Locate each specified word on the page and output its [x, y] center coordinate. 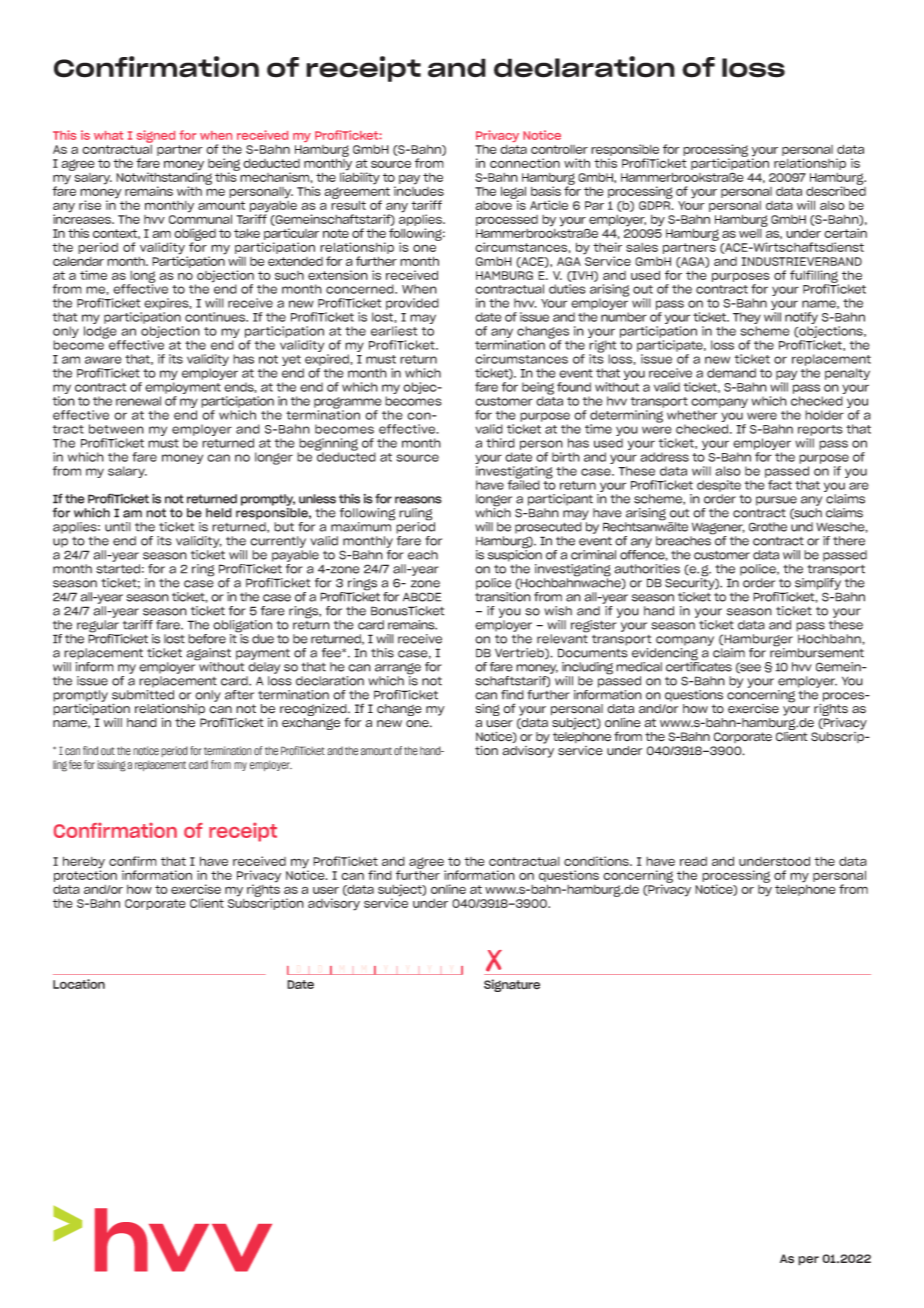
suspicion [515, 555]
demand [731, 373]
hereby [84, 863]
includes [419, 190]
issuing [111, 766]
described [836, 190]
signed [156, 136]
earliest [394, 331]
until [118, 527]
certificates [699, 665]
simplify [818, 584]
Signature [512, 985]
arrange [398, 670]
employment [183, 388]
